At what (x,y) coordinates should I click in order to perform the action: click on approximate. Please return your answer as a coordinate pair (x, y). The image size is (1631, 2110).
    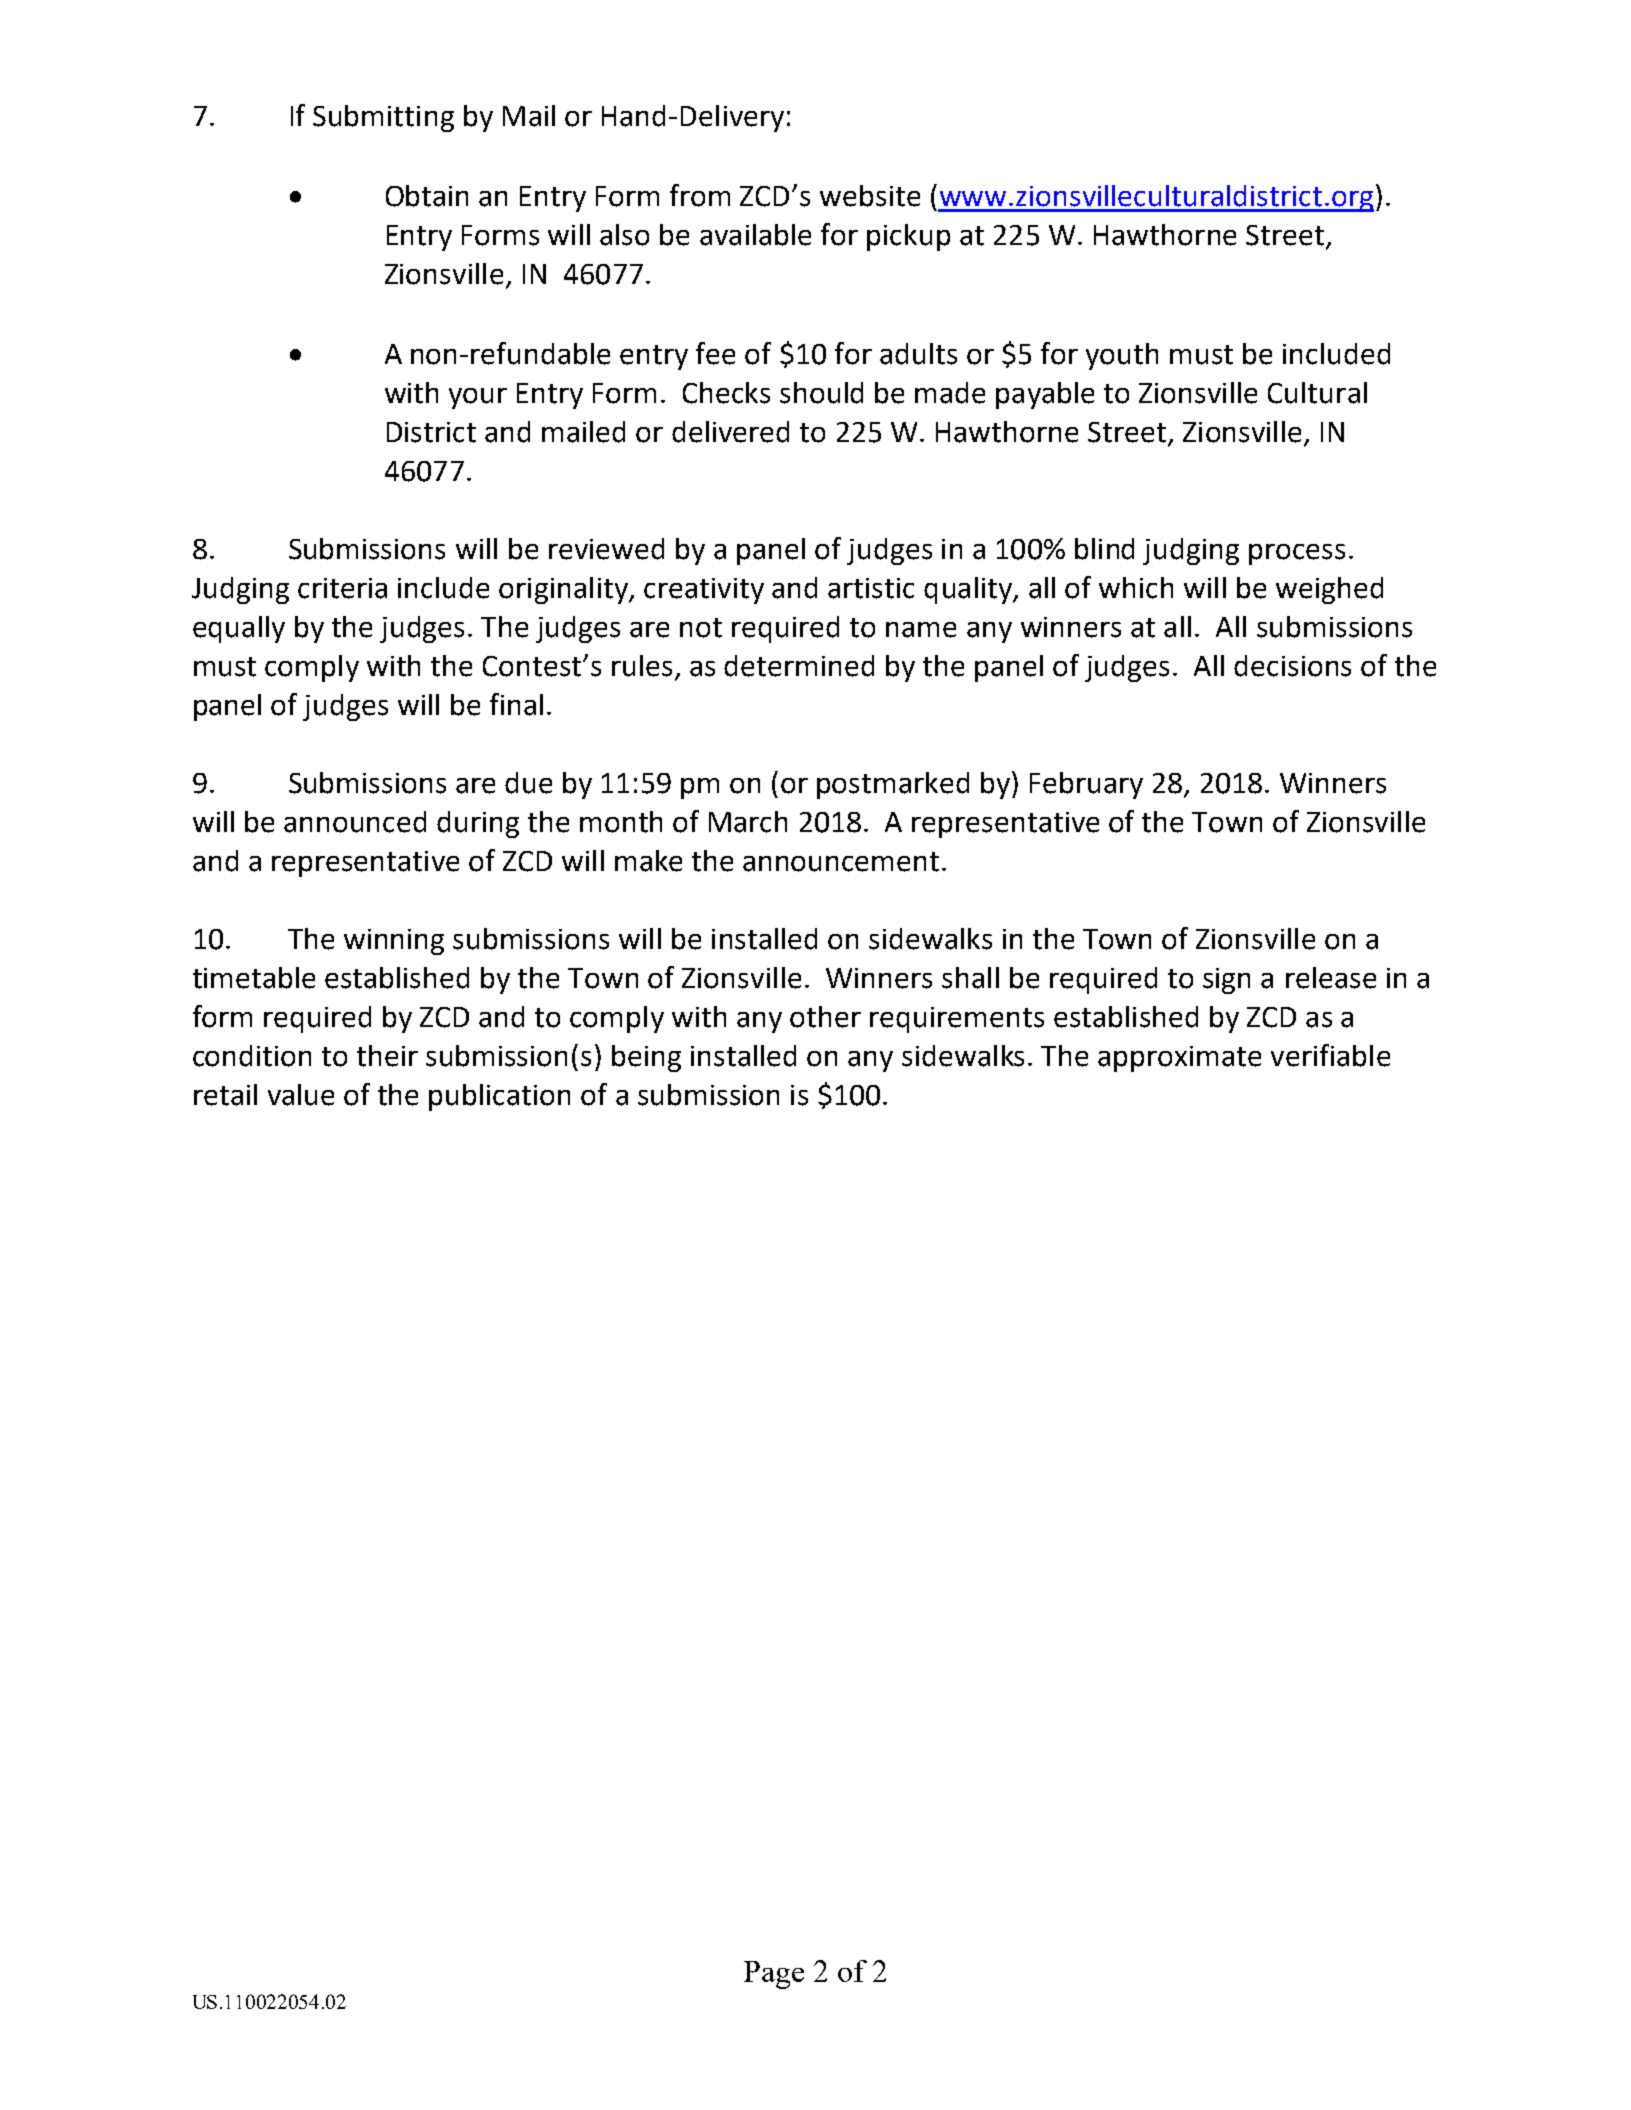
    Looking at the image, I should click on (1179, 1059).
